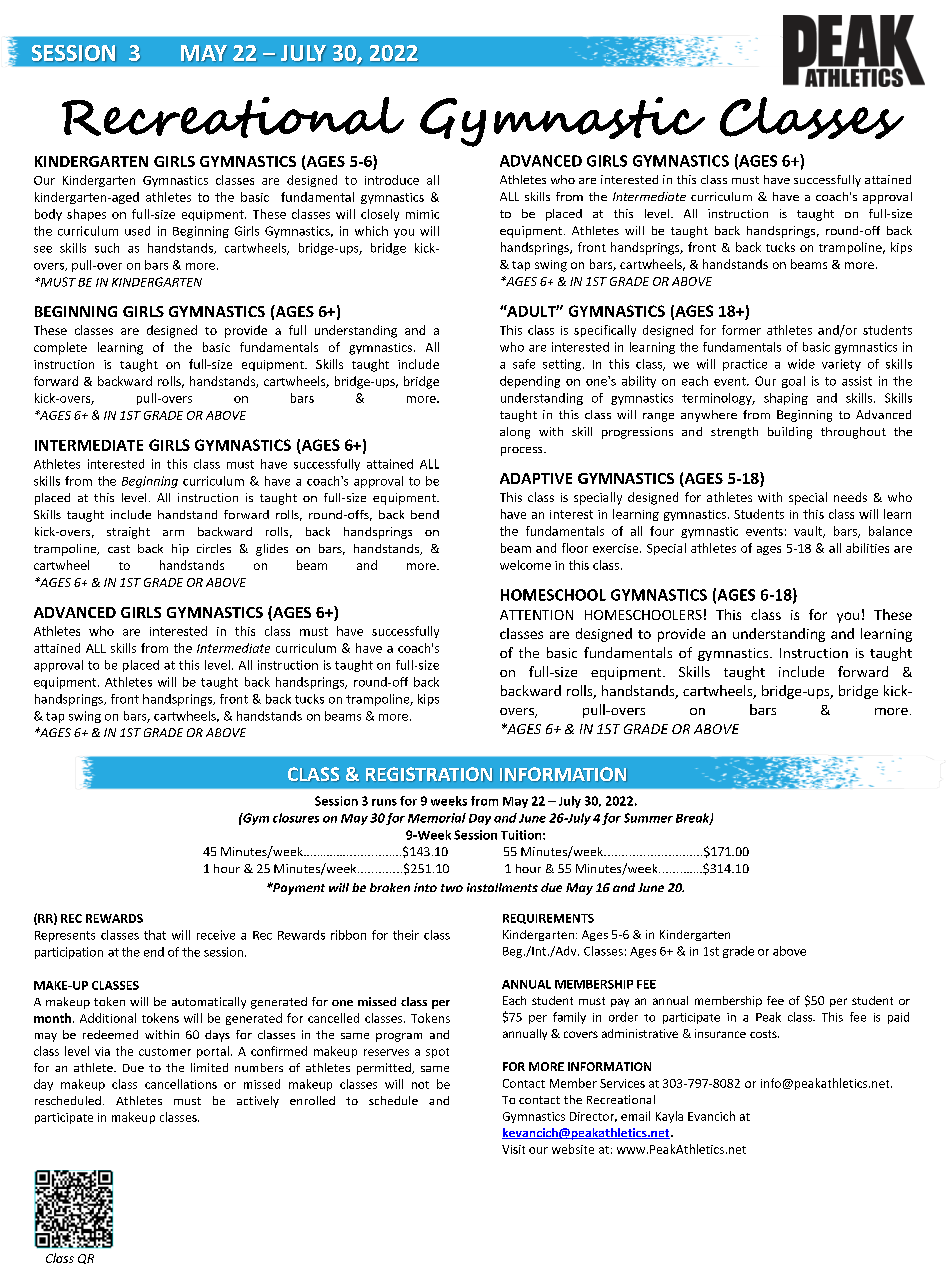 Image resolution: width=952 pixels, height=1270 pixels. What do you see at coordinates (119, 549) in the document?
I see `cast` at bounding box center [119, 549].
